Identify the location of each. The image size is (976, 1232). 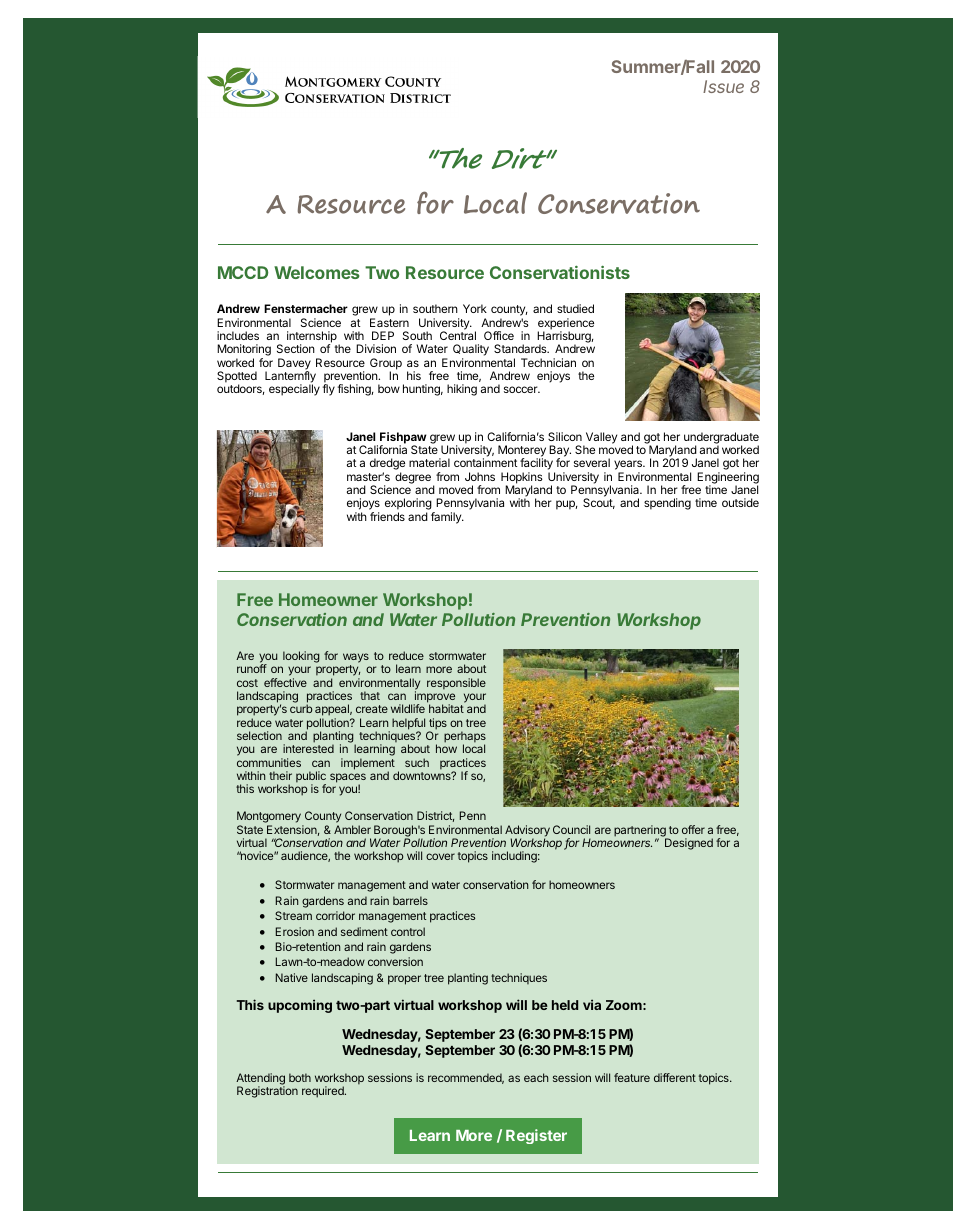
(536, 1077).
